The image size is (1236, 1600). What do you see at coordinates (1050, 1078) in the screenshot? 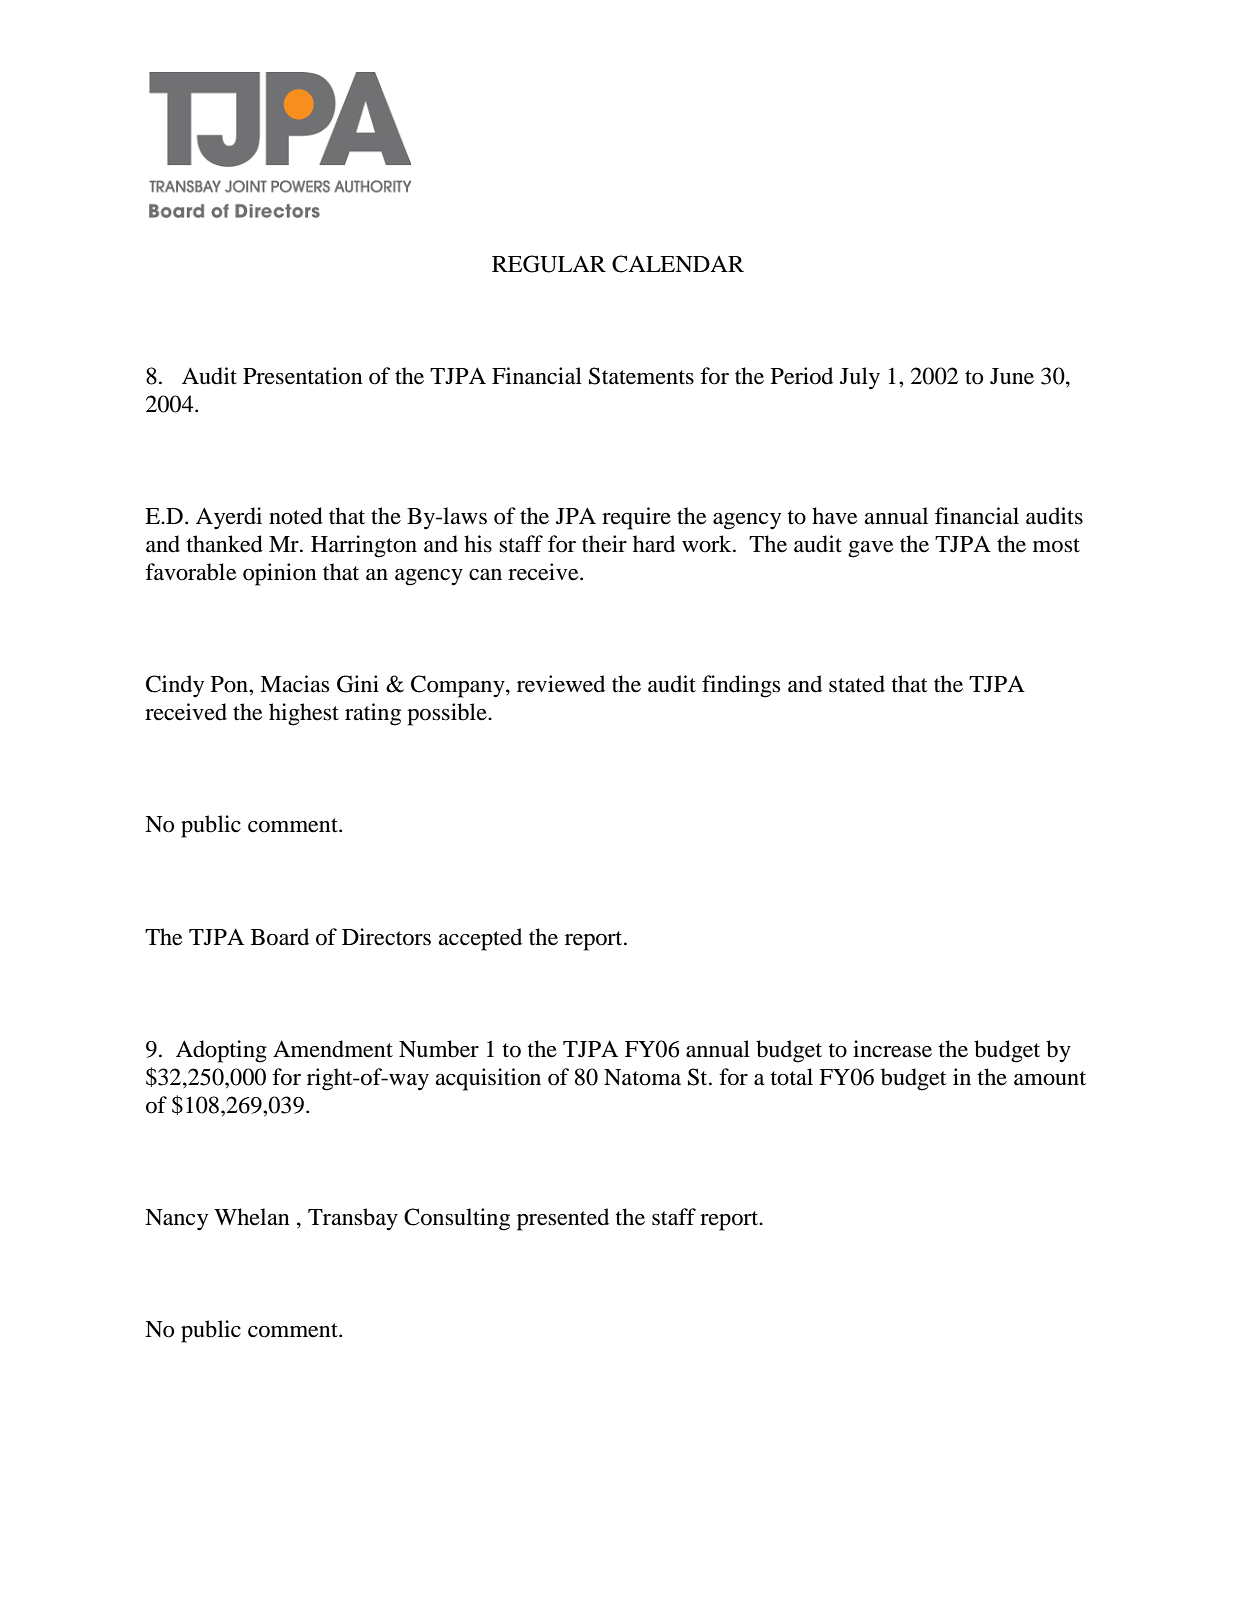
I see `amount` at bounding box center [1050, 1078].
